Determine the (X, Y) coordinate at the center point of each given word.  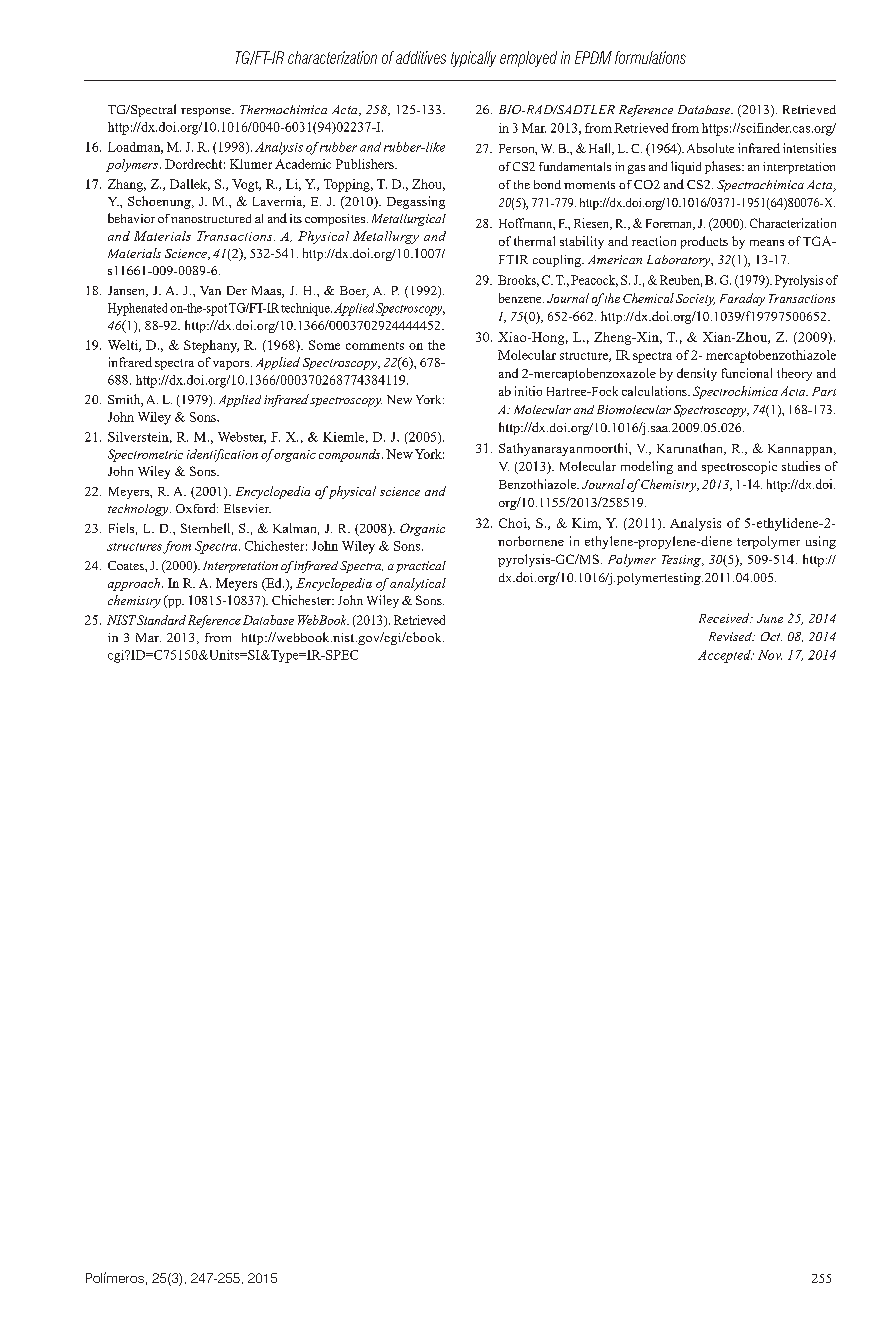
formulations (650, 57)
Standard (161, 620)
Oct (771, 636)
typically (473, 59)
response (207, 112)
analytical (418, 584)
